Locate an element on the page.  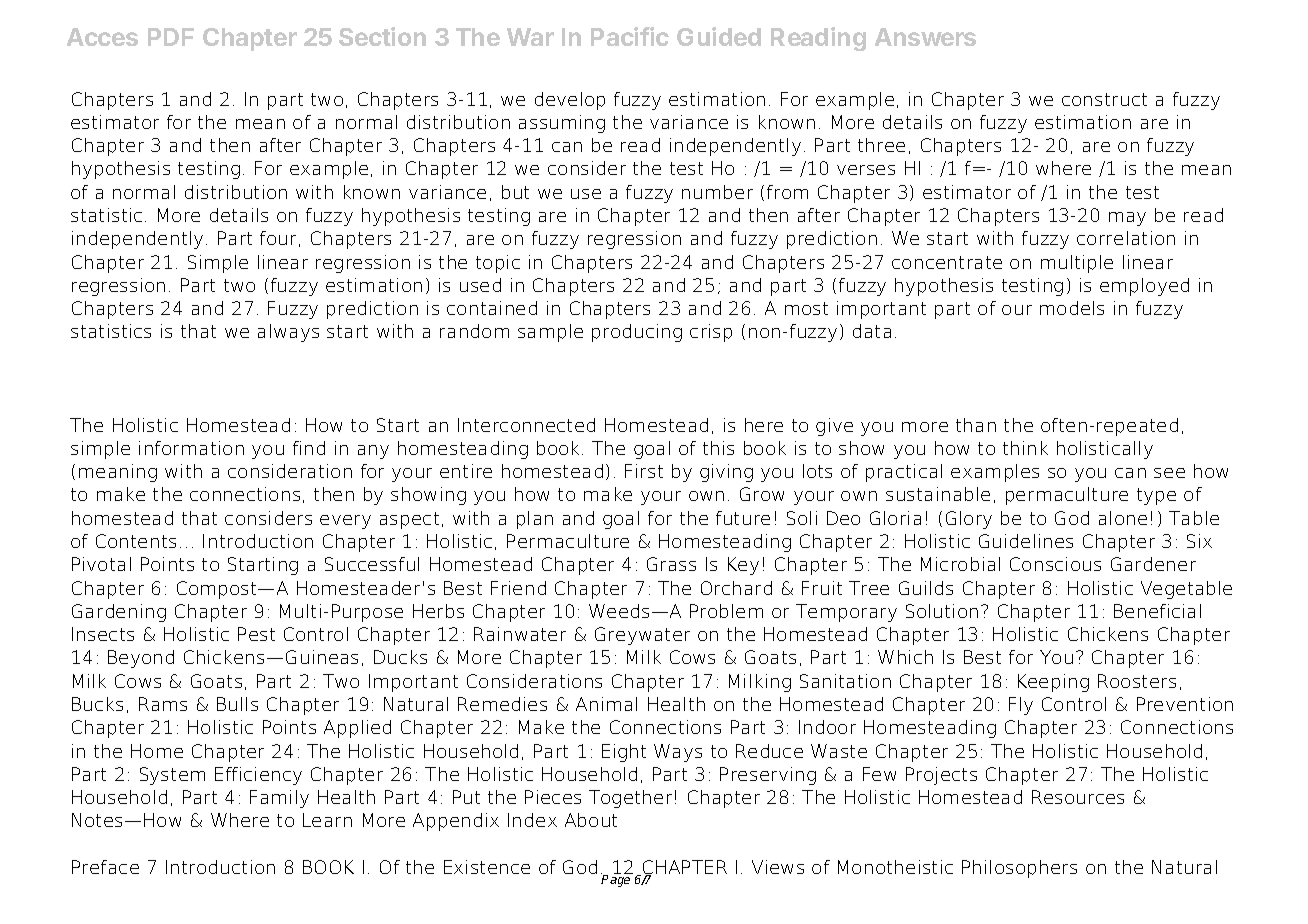
than is located at coordinates (976, 425).
